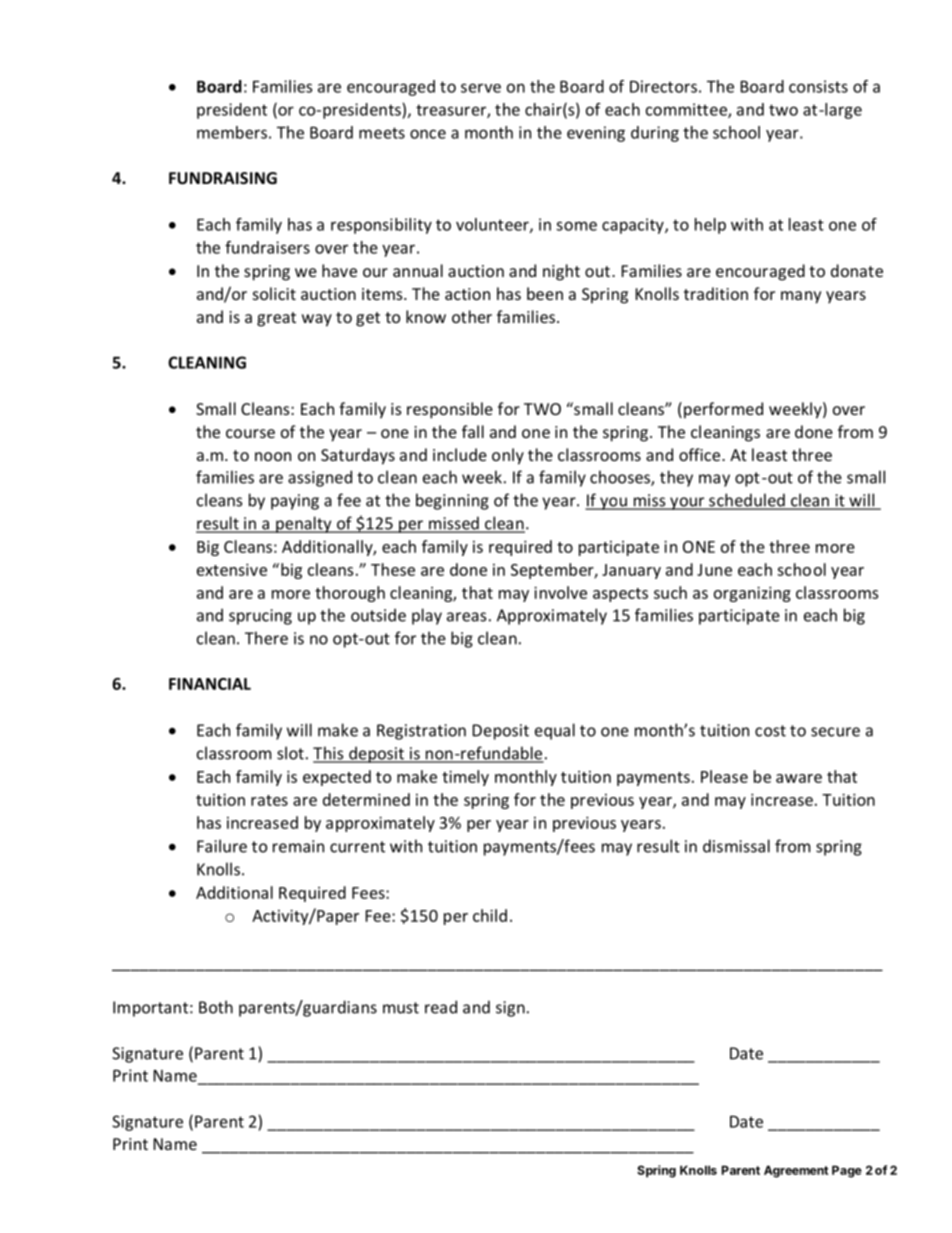 The height and width of the image is (1233, 952). What do you see at coordinates (560, 592) in the image?
I see `involve` at bounding box center [560, 592].
